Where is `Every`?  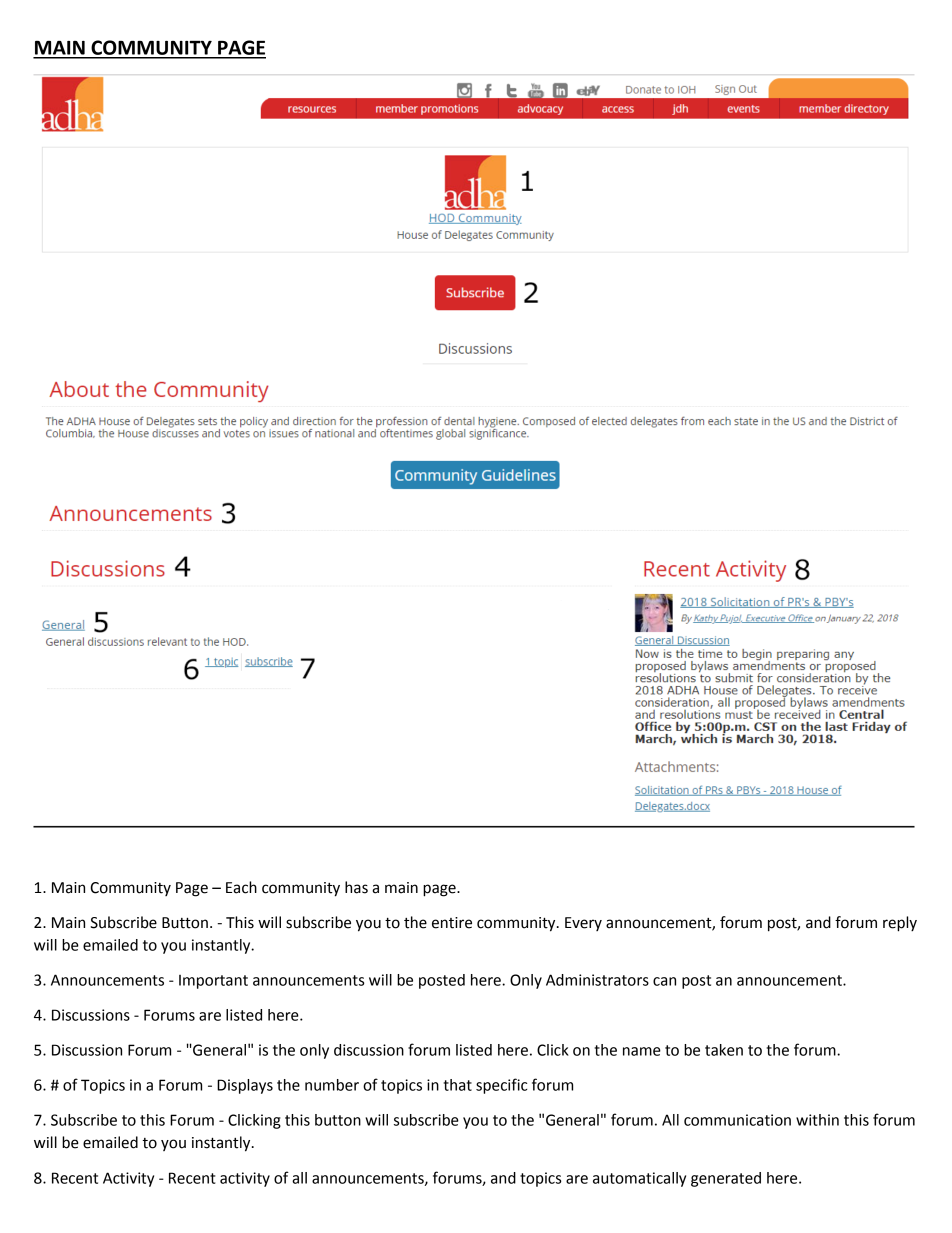 Every is located at coordinates (583, 924).
